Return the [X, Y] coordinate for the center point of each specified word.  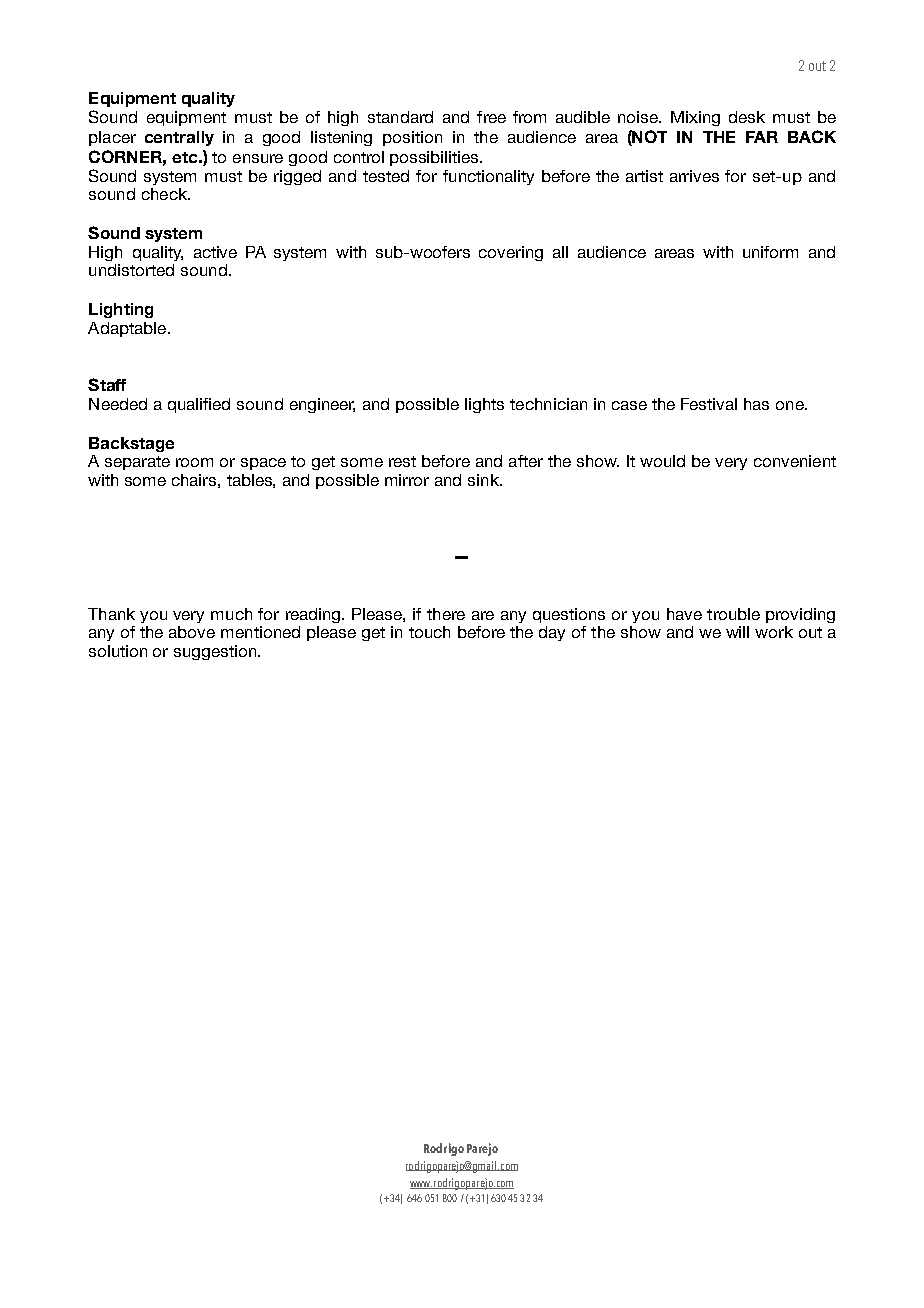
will [737, 632]
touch [429, 632]
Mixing [695, 118]
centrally [179, 138]
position [412, 138]
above [192, 632]
